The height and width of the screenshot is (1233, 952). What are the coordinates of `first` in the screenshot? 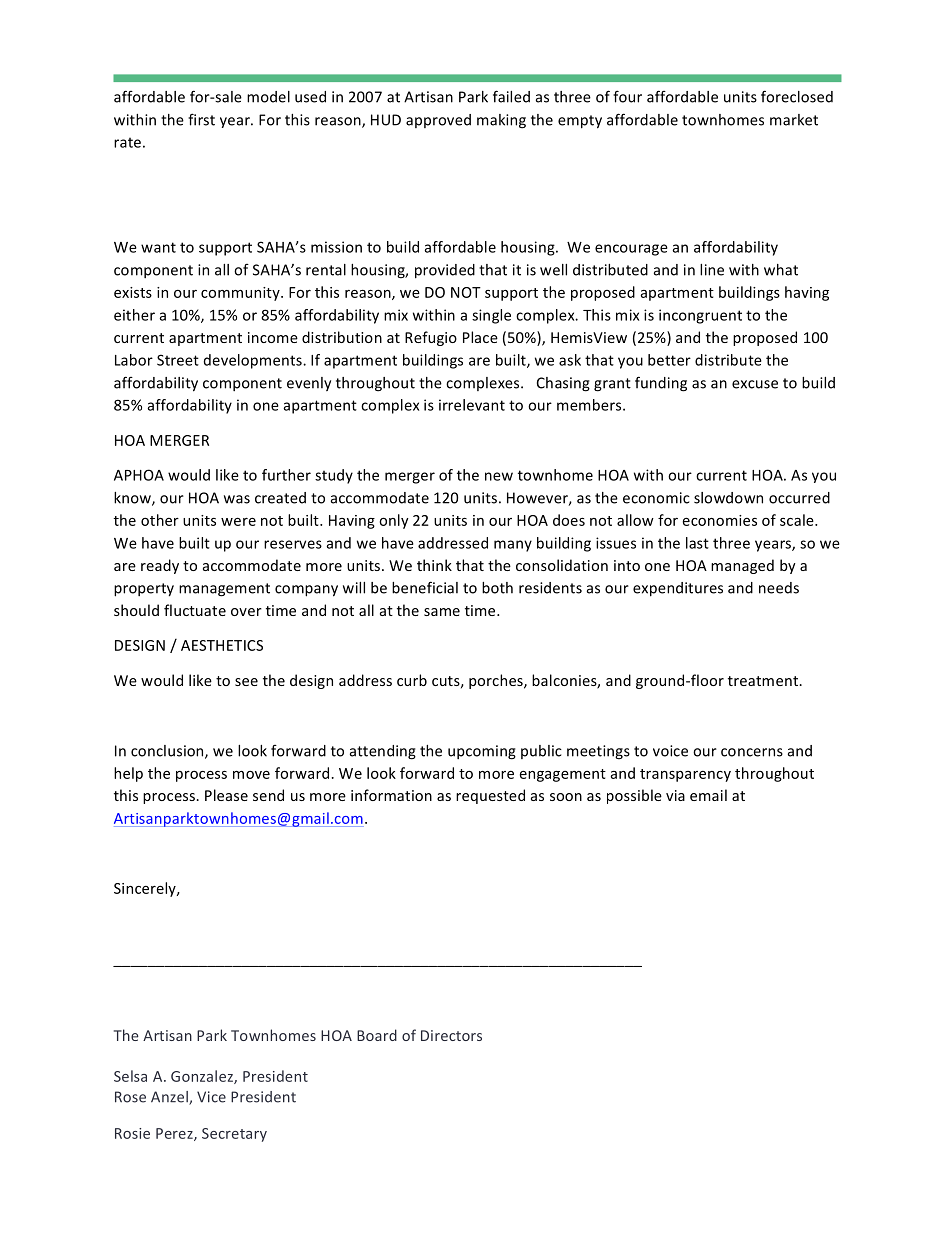 It's located at (201, 119).
